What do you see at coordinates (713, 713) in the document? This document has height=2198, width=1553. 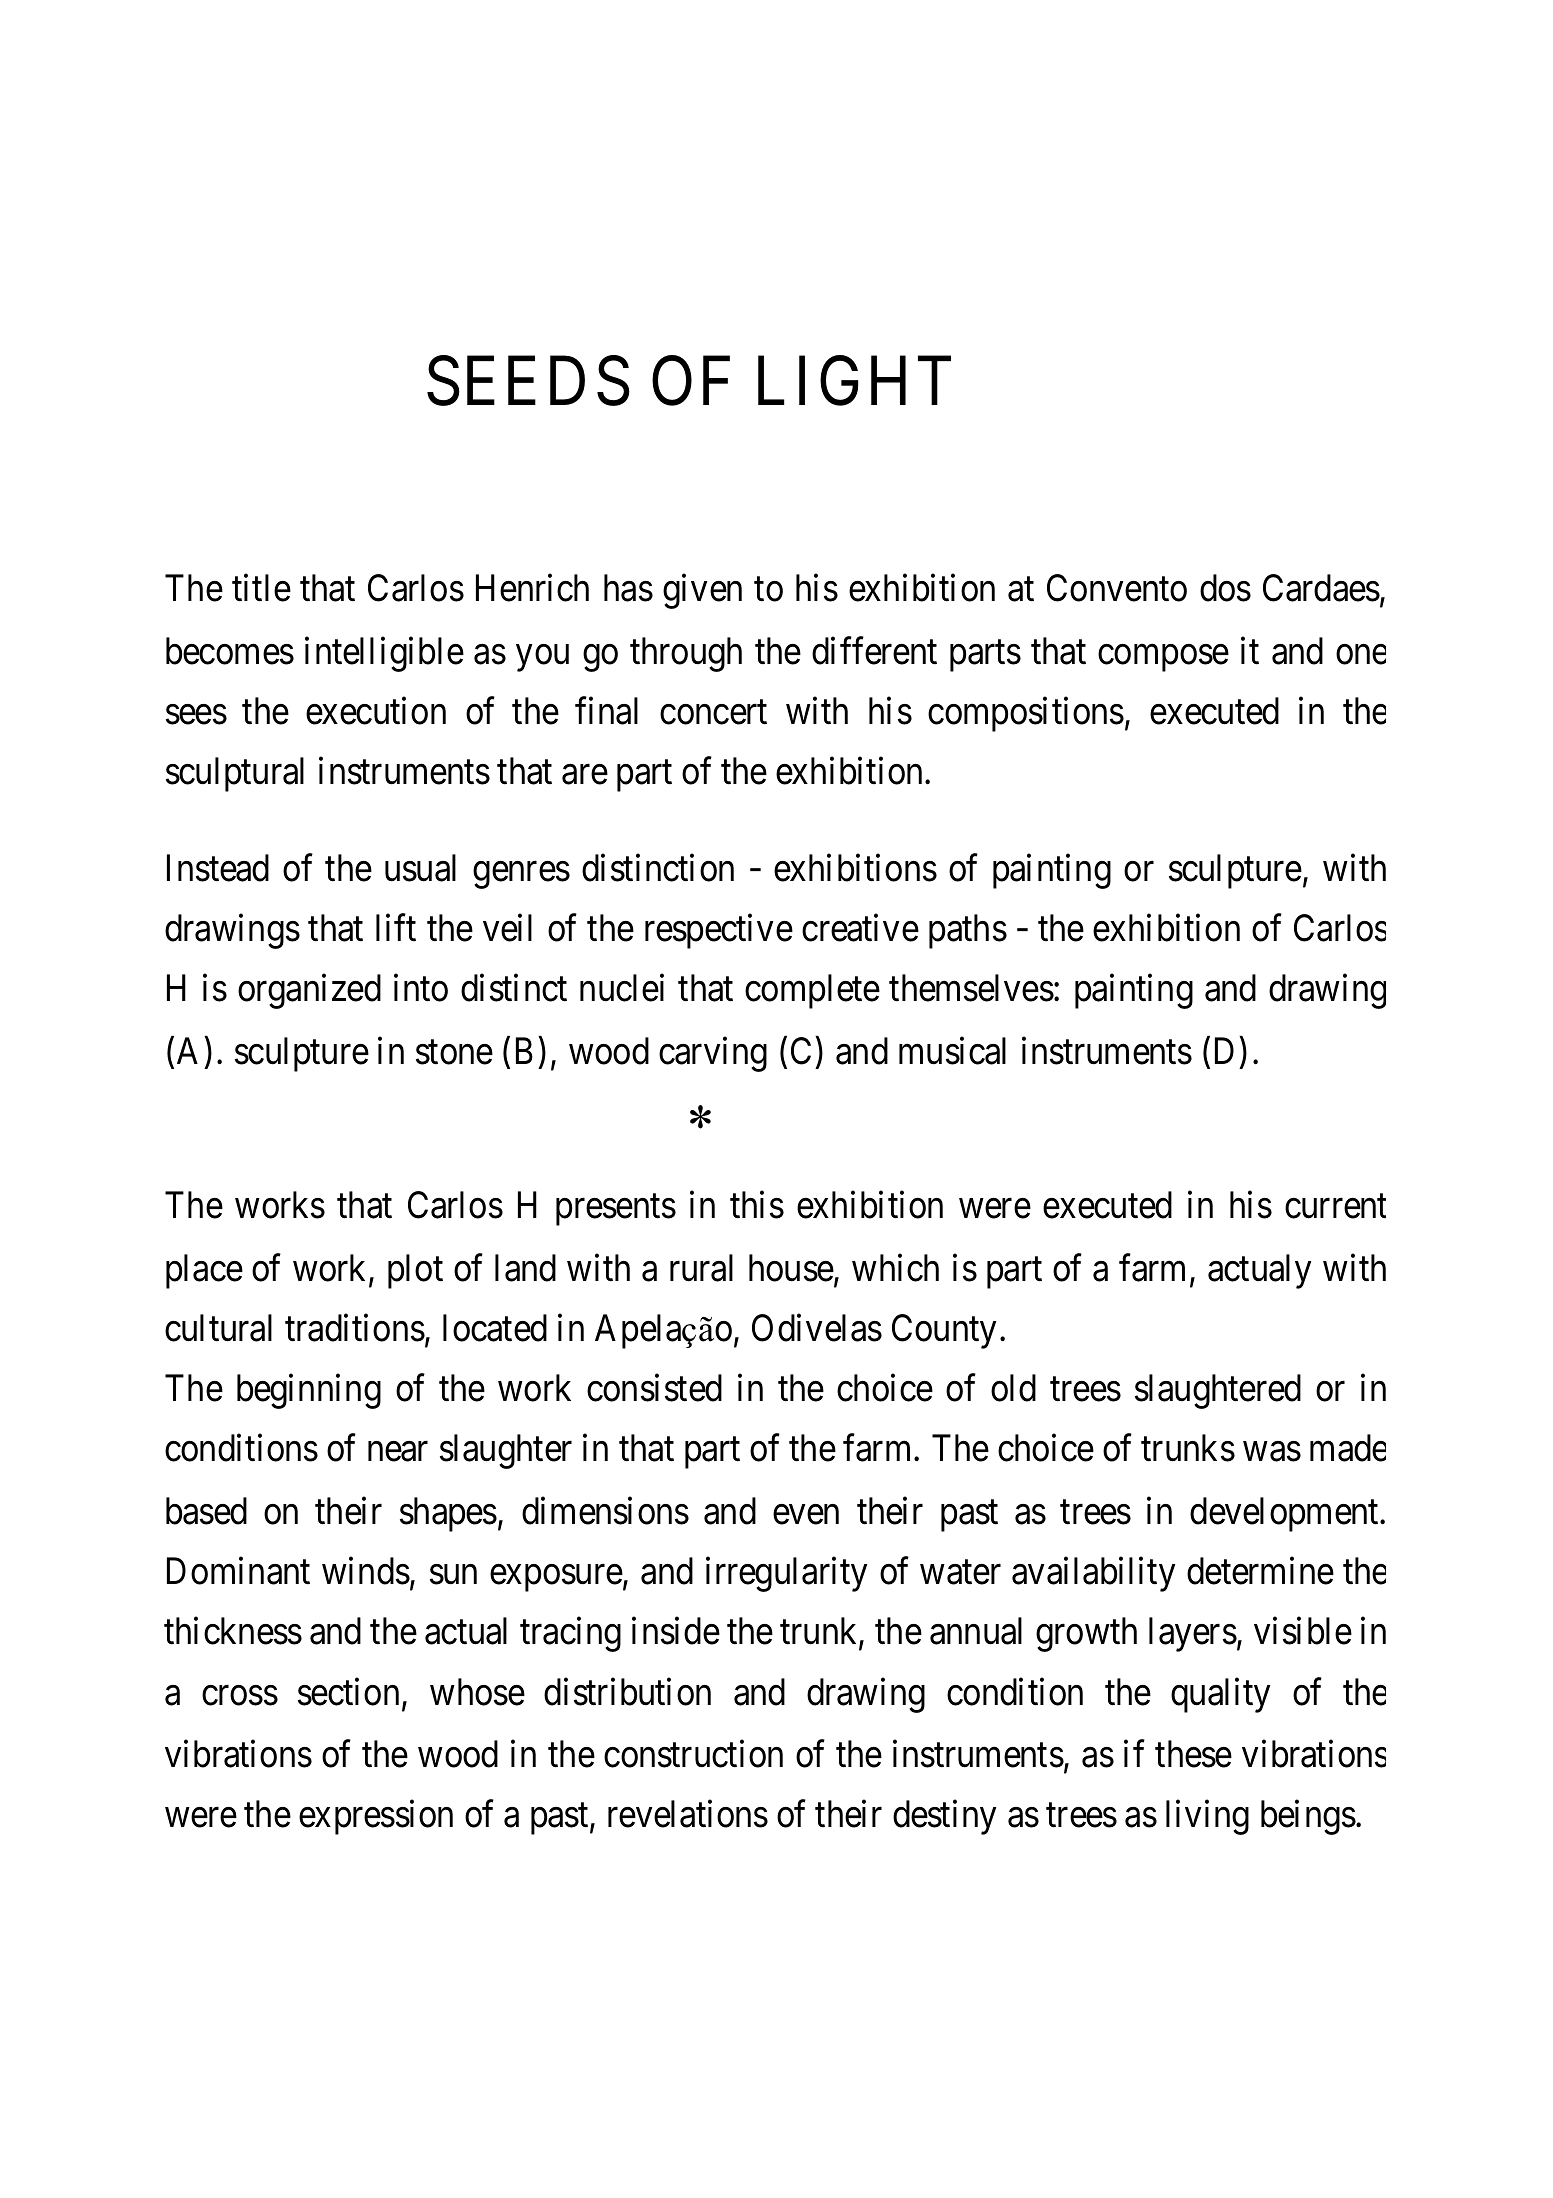 I see `concert` at bounding box center [713, 713].
